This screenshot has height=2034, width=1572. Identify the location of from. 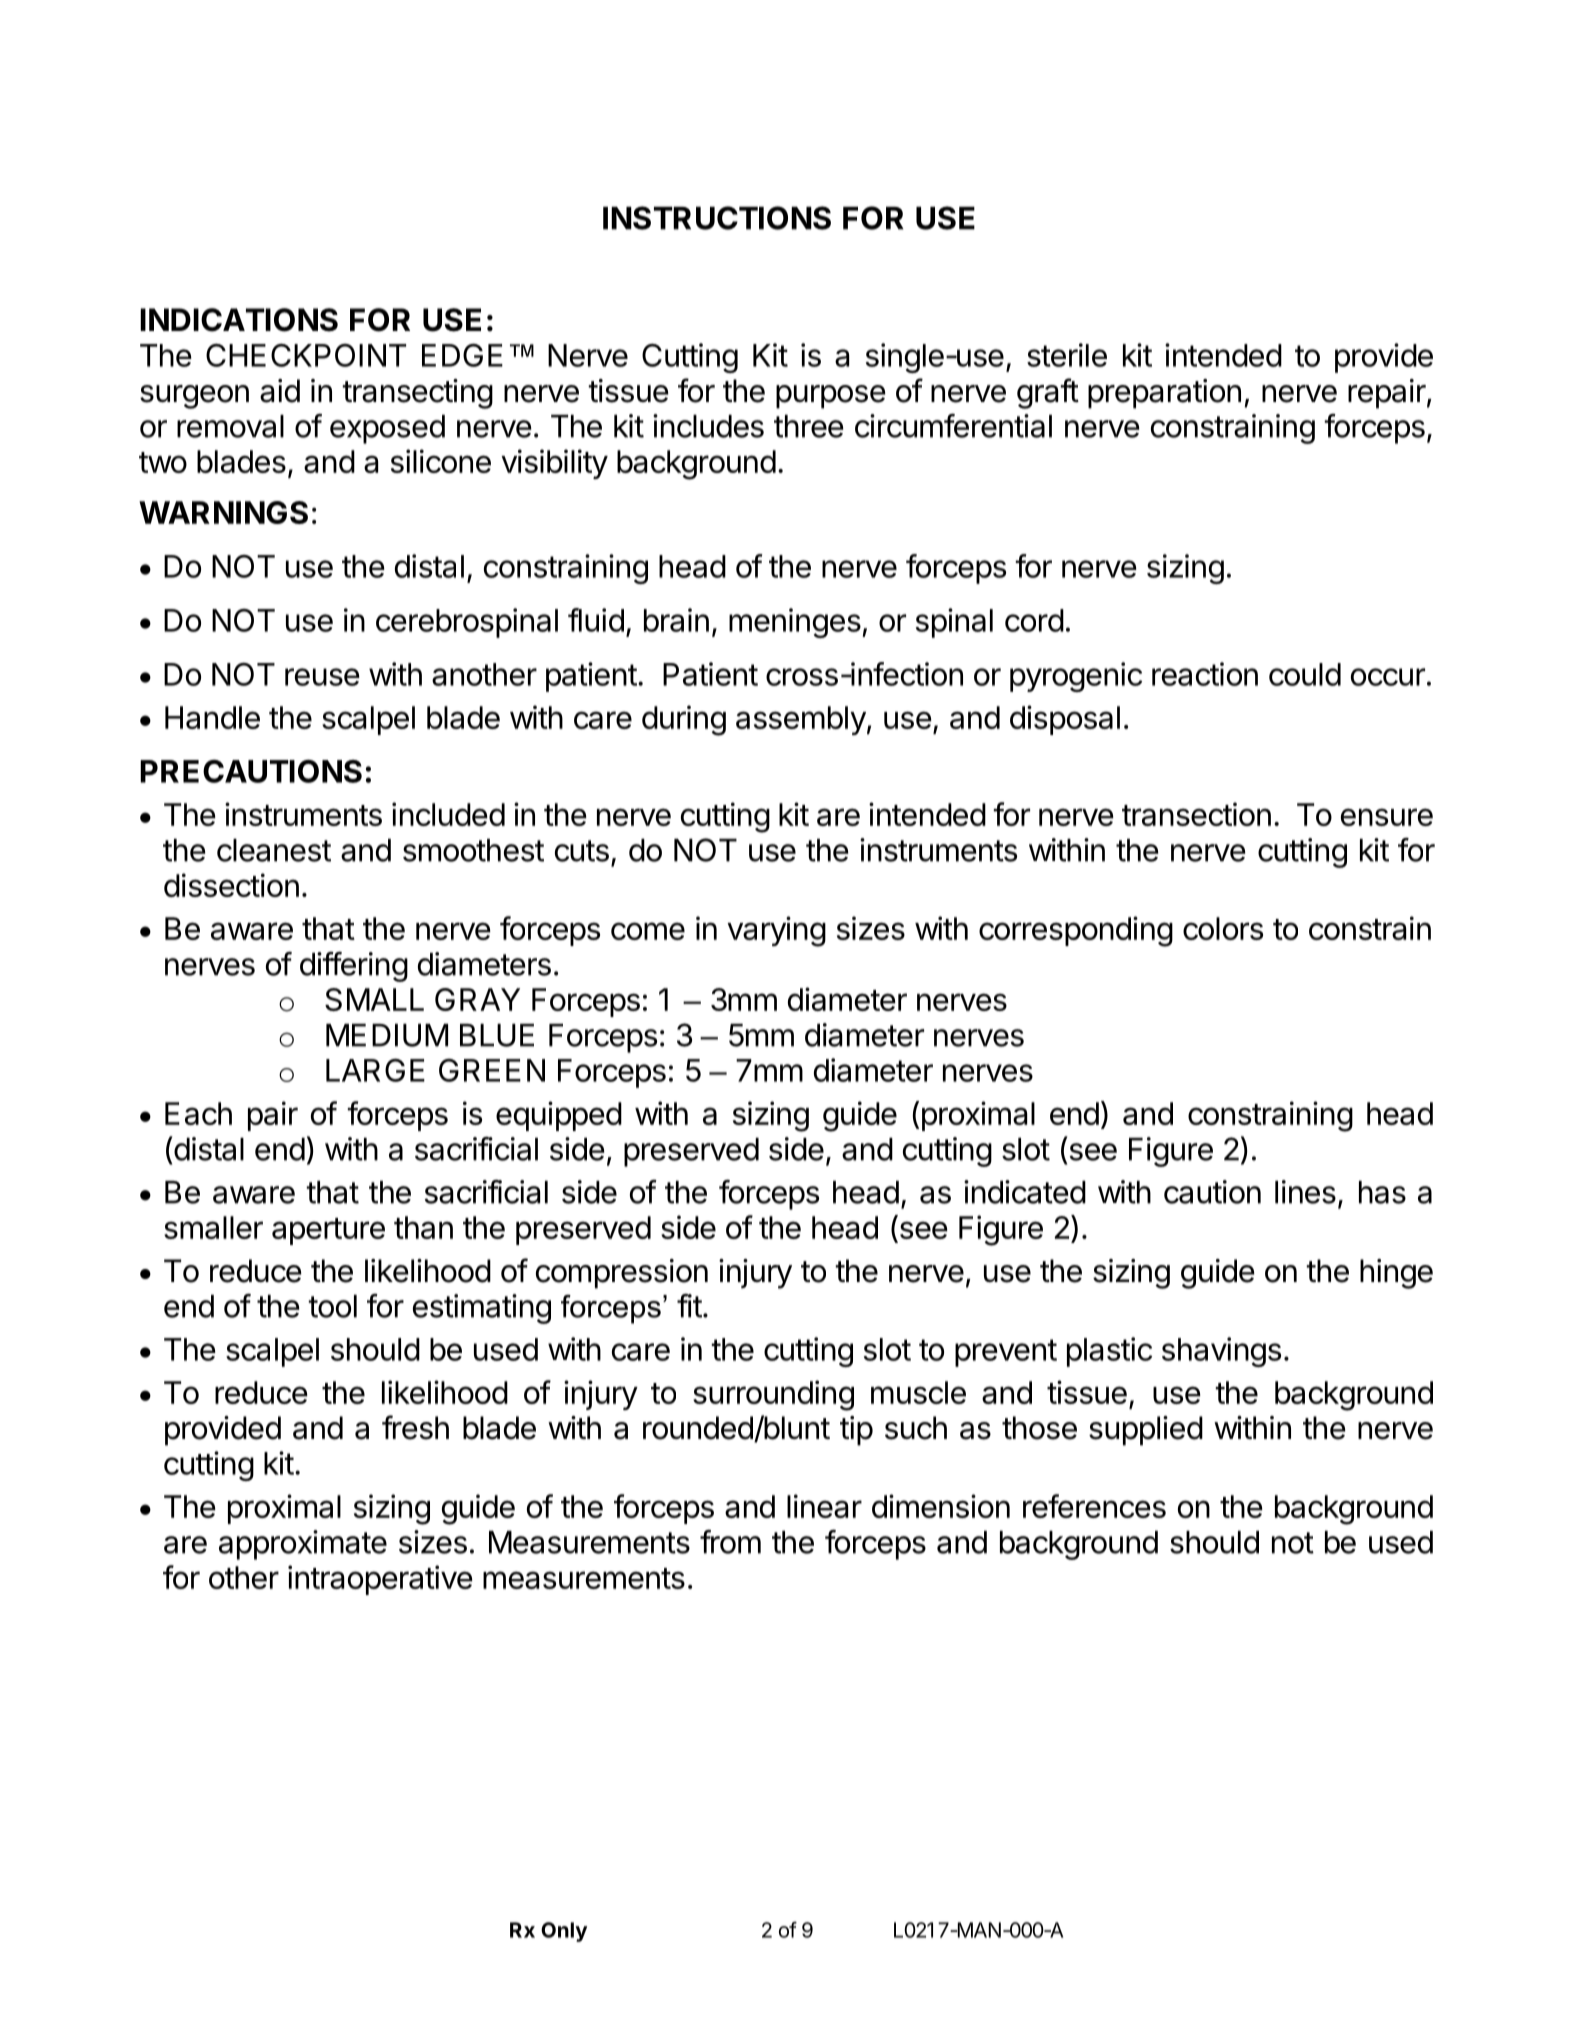
(730, 1542).
